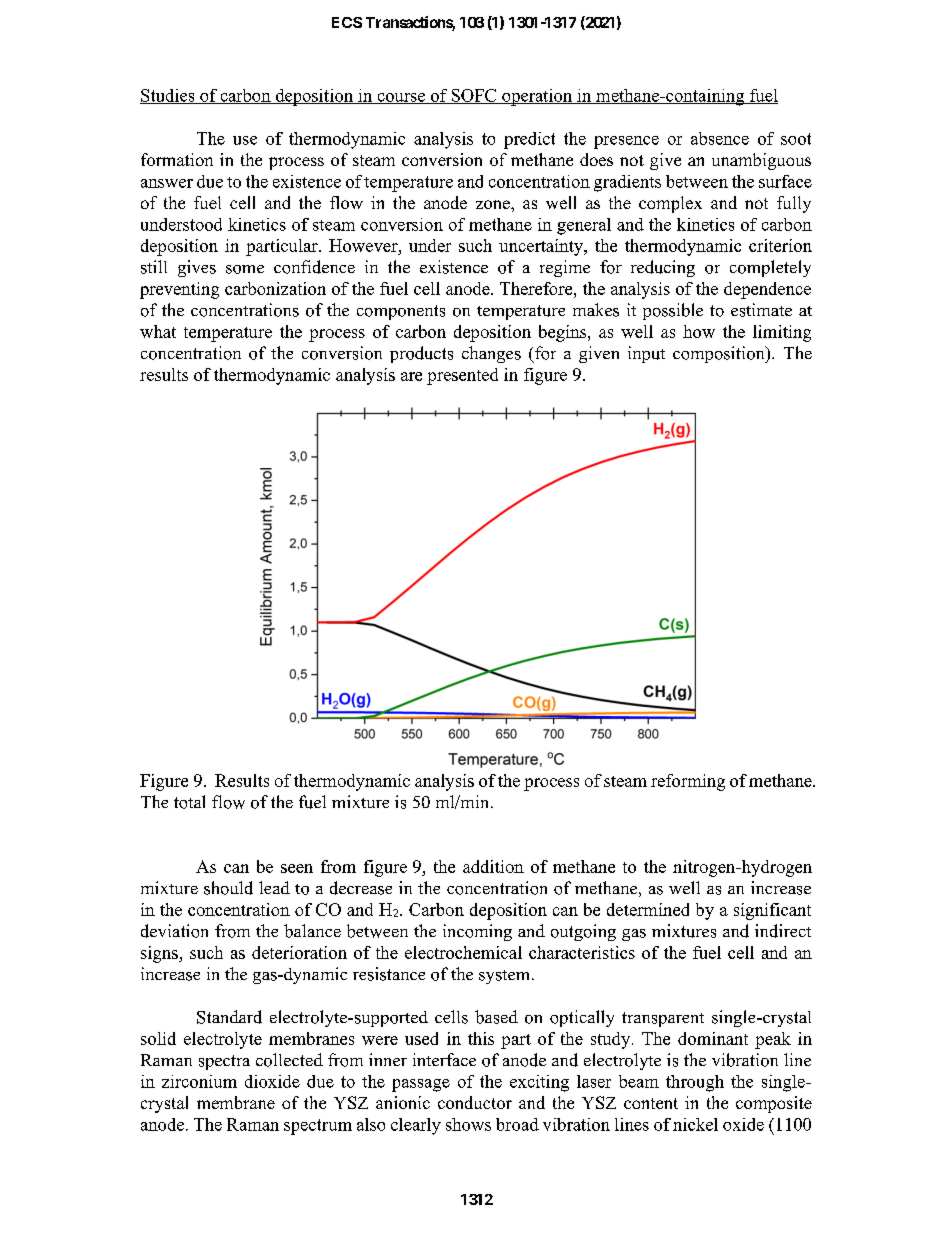 This screenshot has height=1233, width=952. I want to click on total, so click(189, 802).
